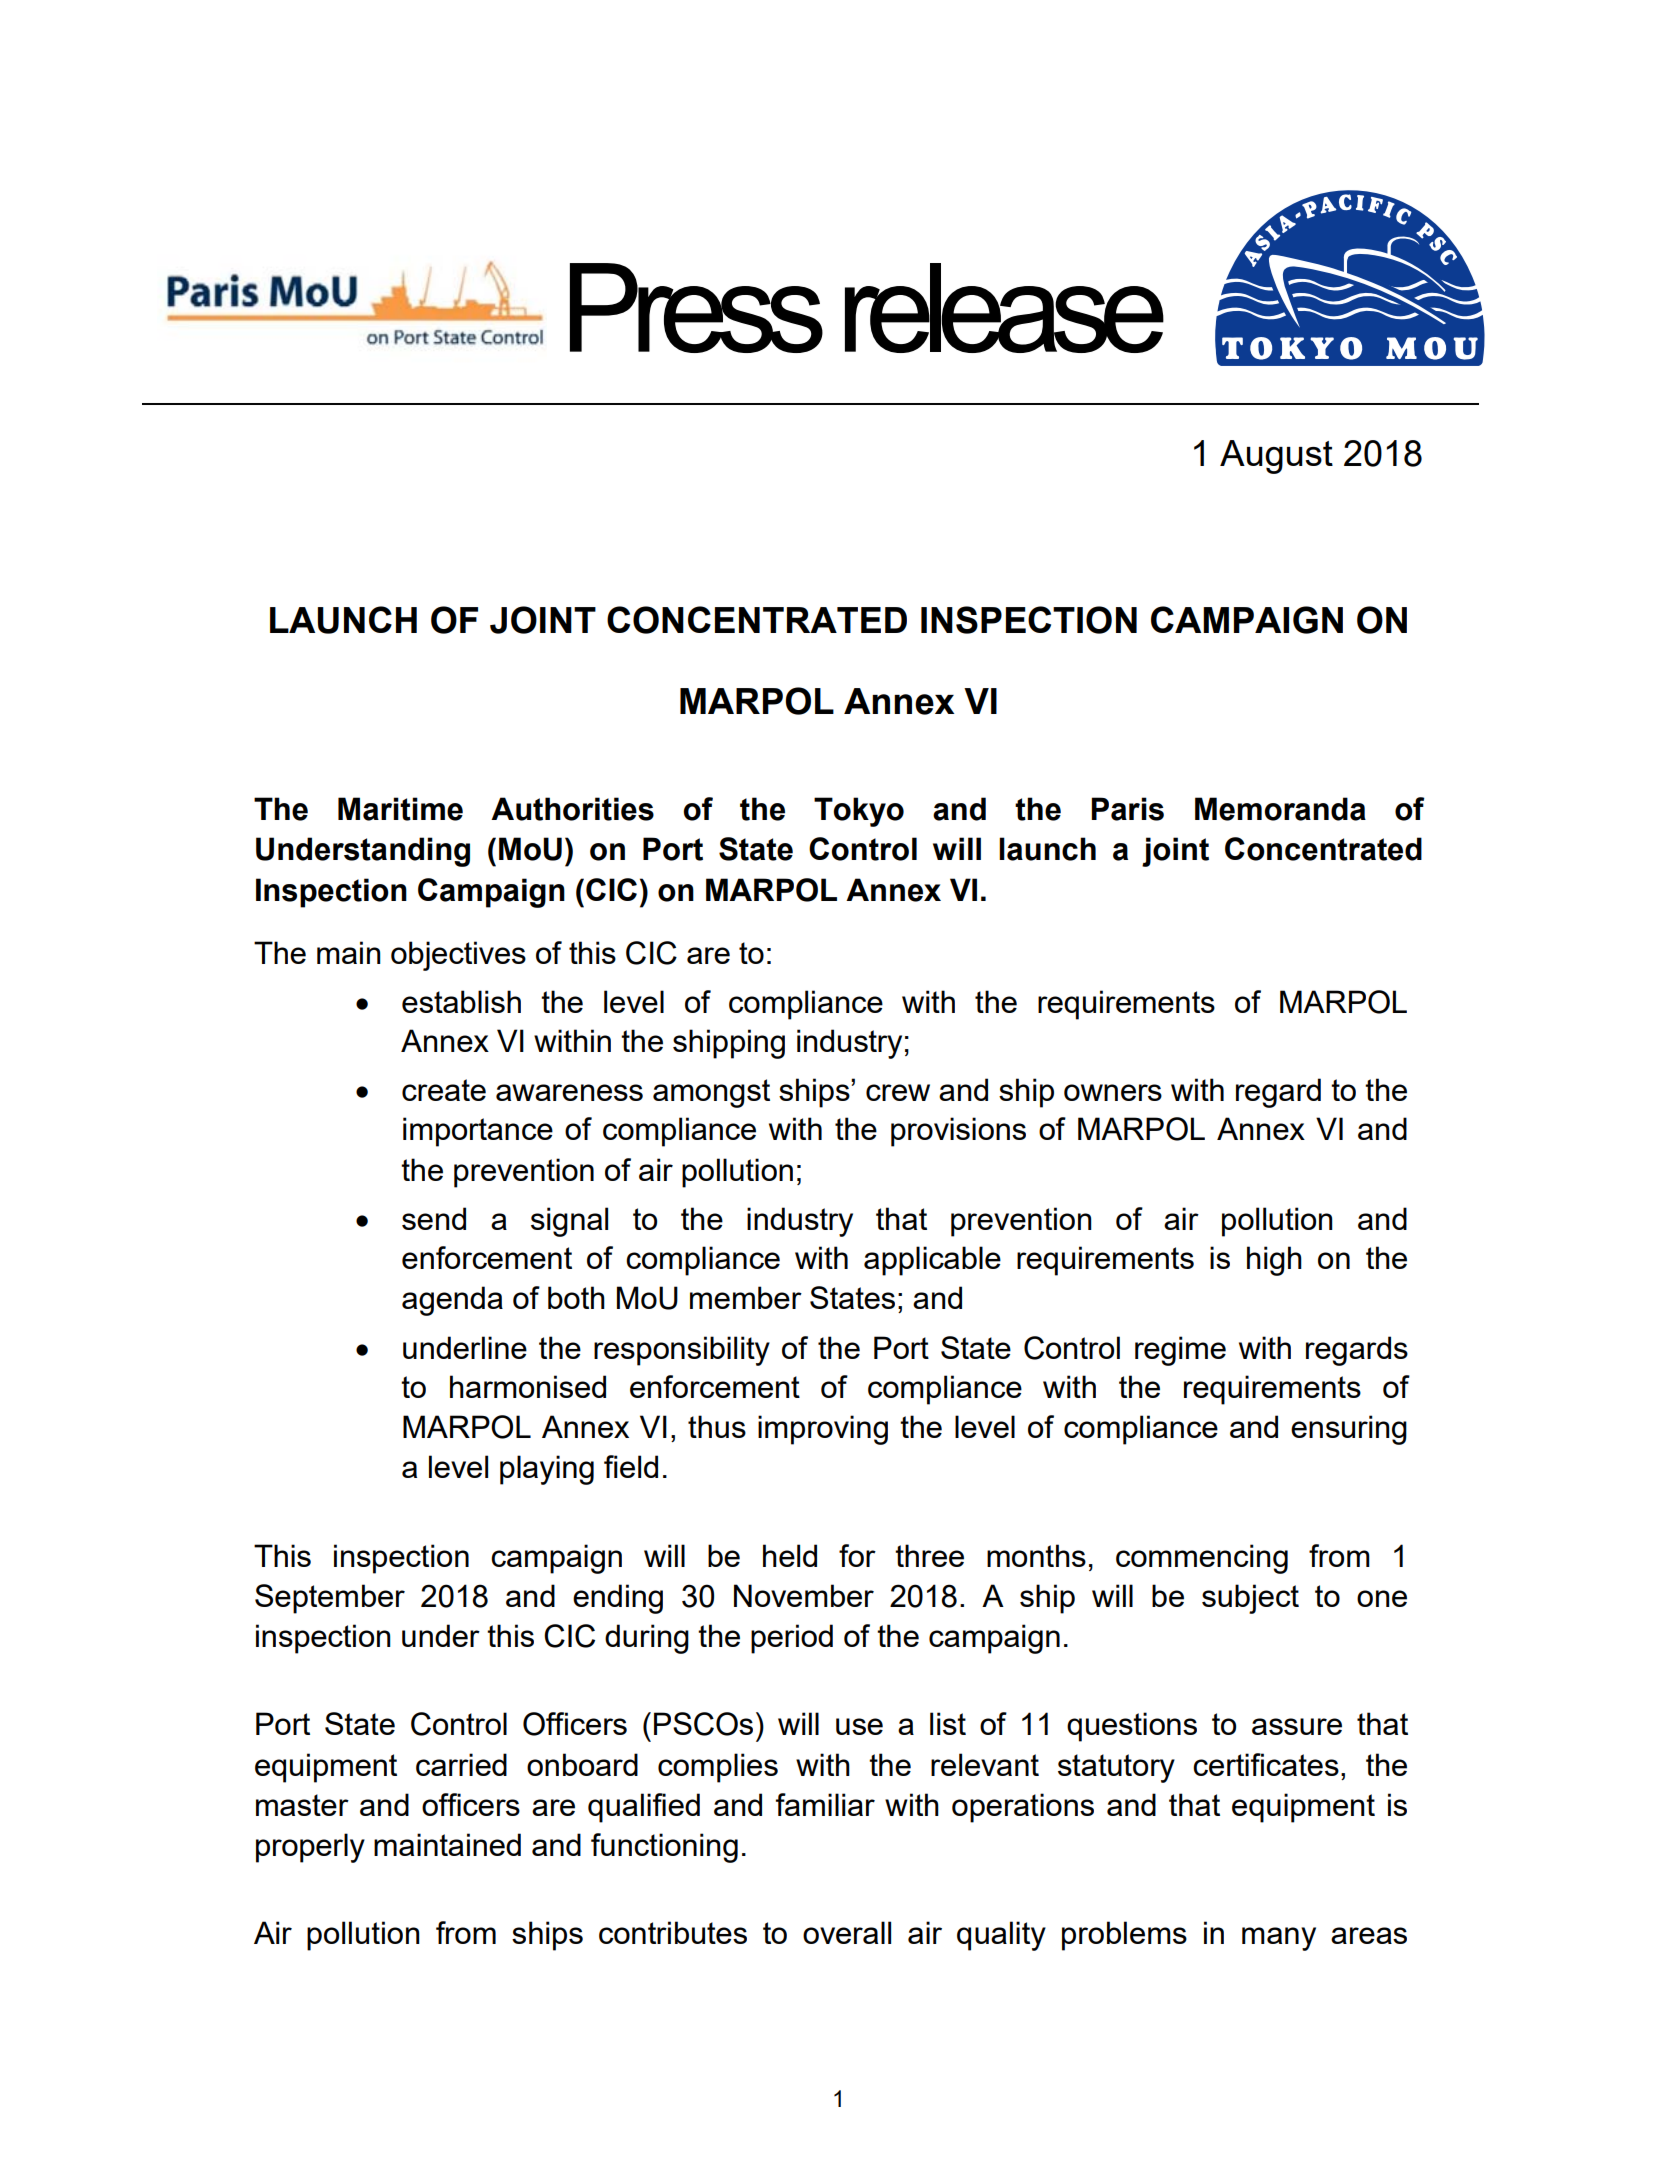  Describe the element at coordinates (1127, 809) in the document. I see `Paris` at that location.
